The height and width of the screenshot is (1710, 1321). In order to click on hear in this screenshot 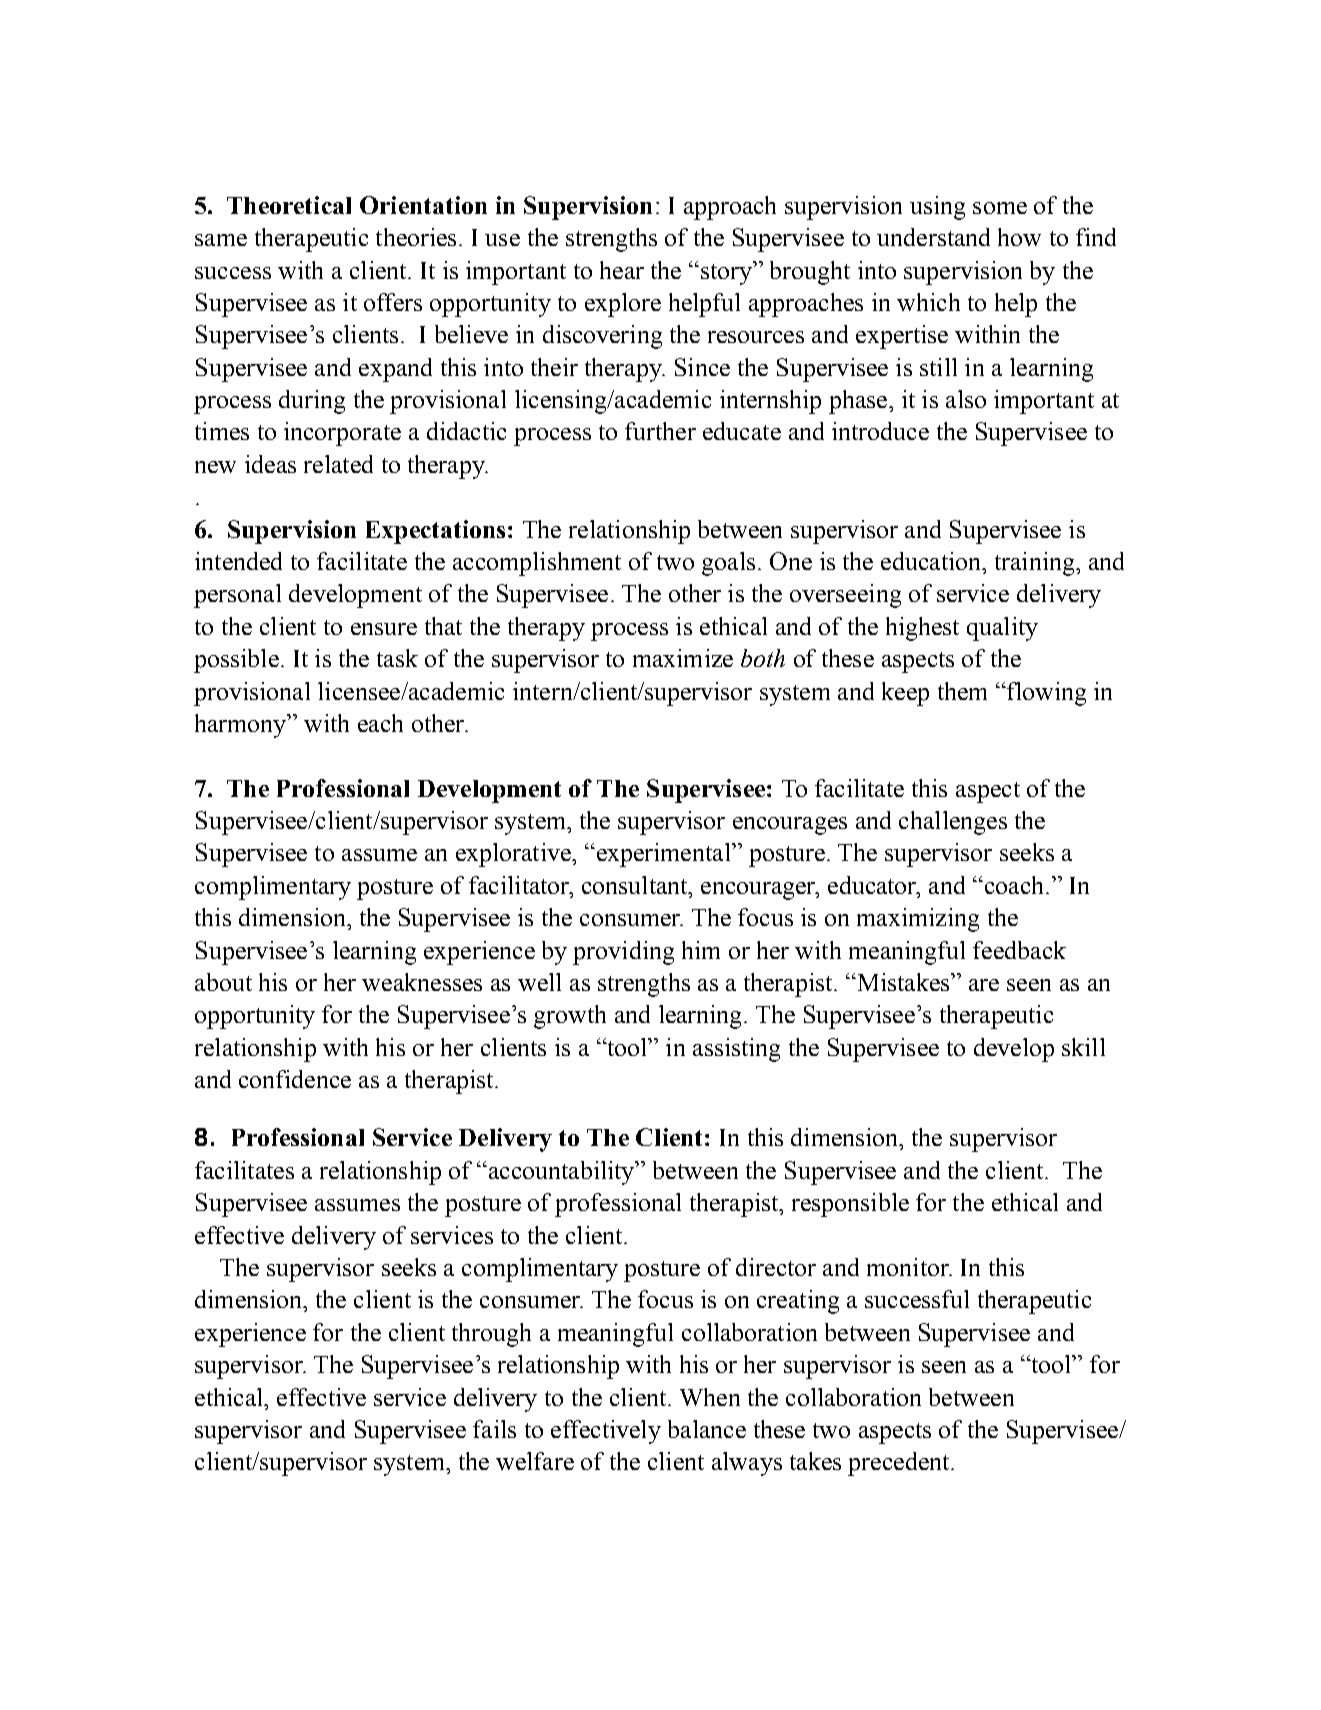, I will do `click(622, 270)`.
